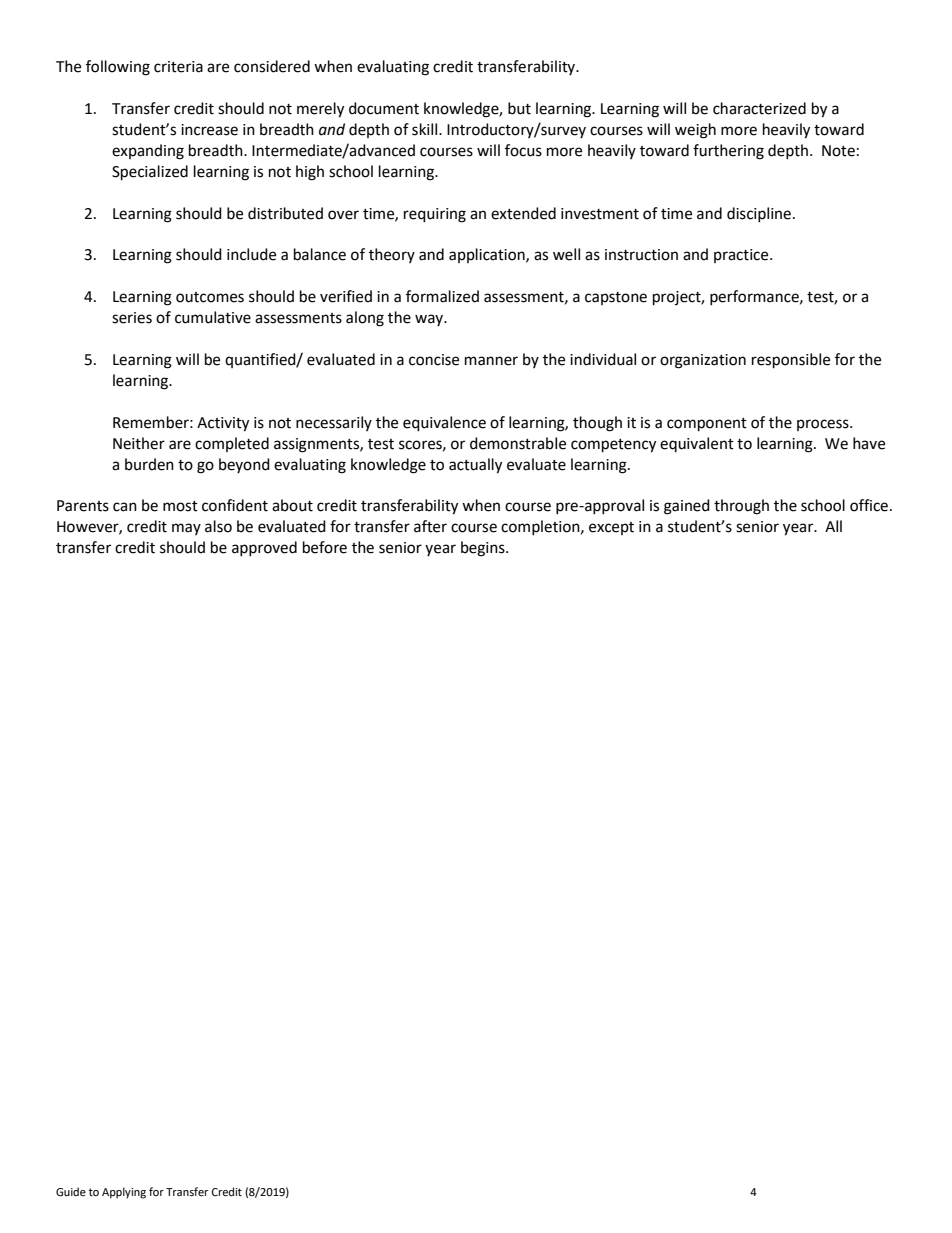  What do you see at coordinates (186, 529) in the screenshot?
I see `may` at bounding box center [186, 529].
